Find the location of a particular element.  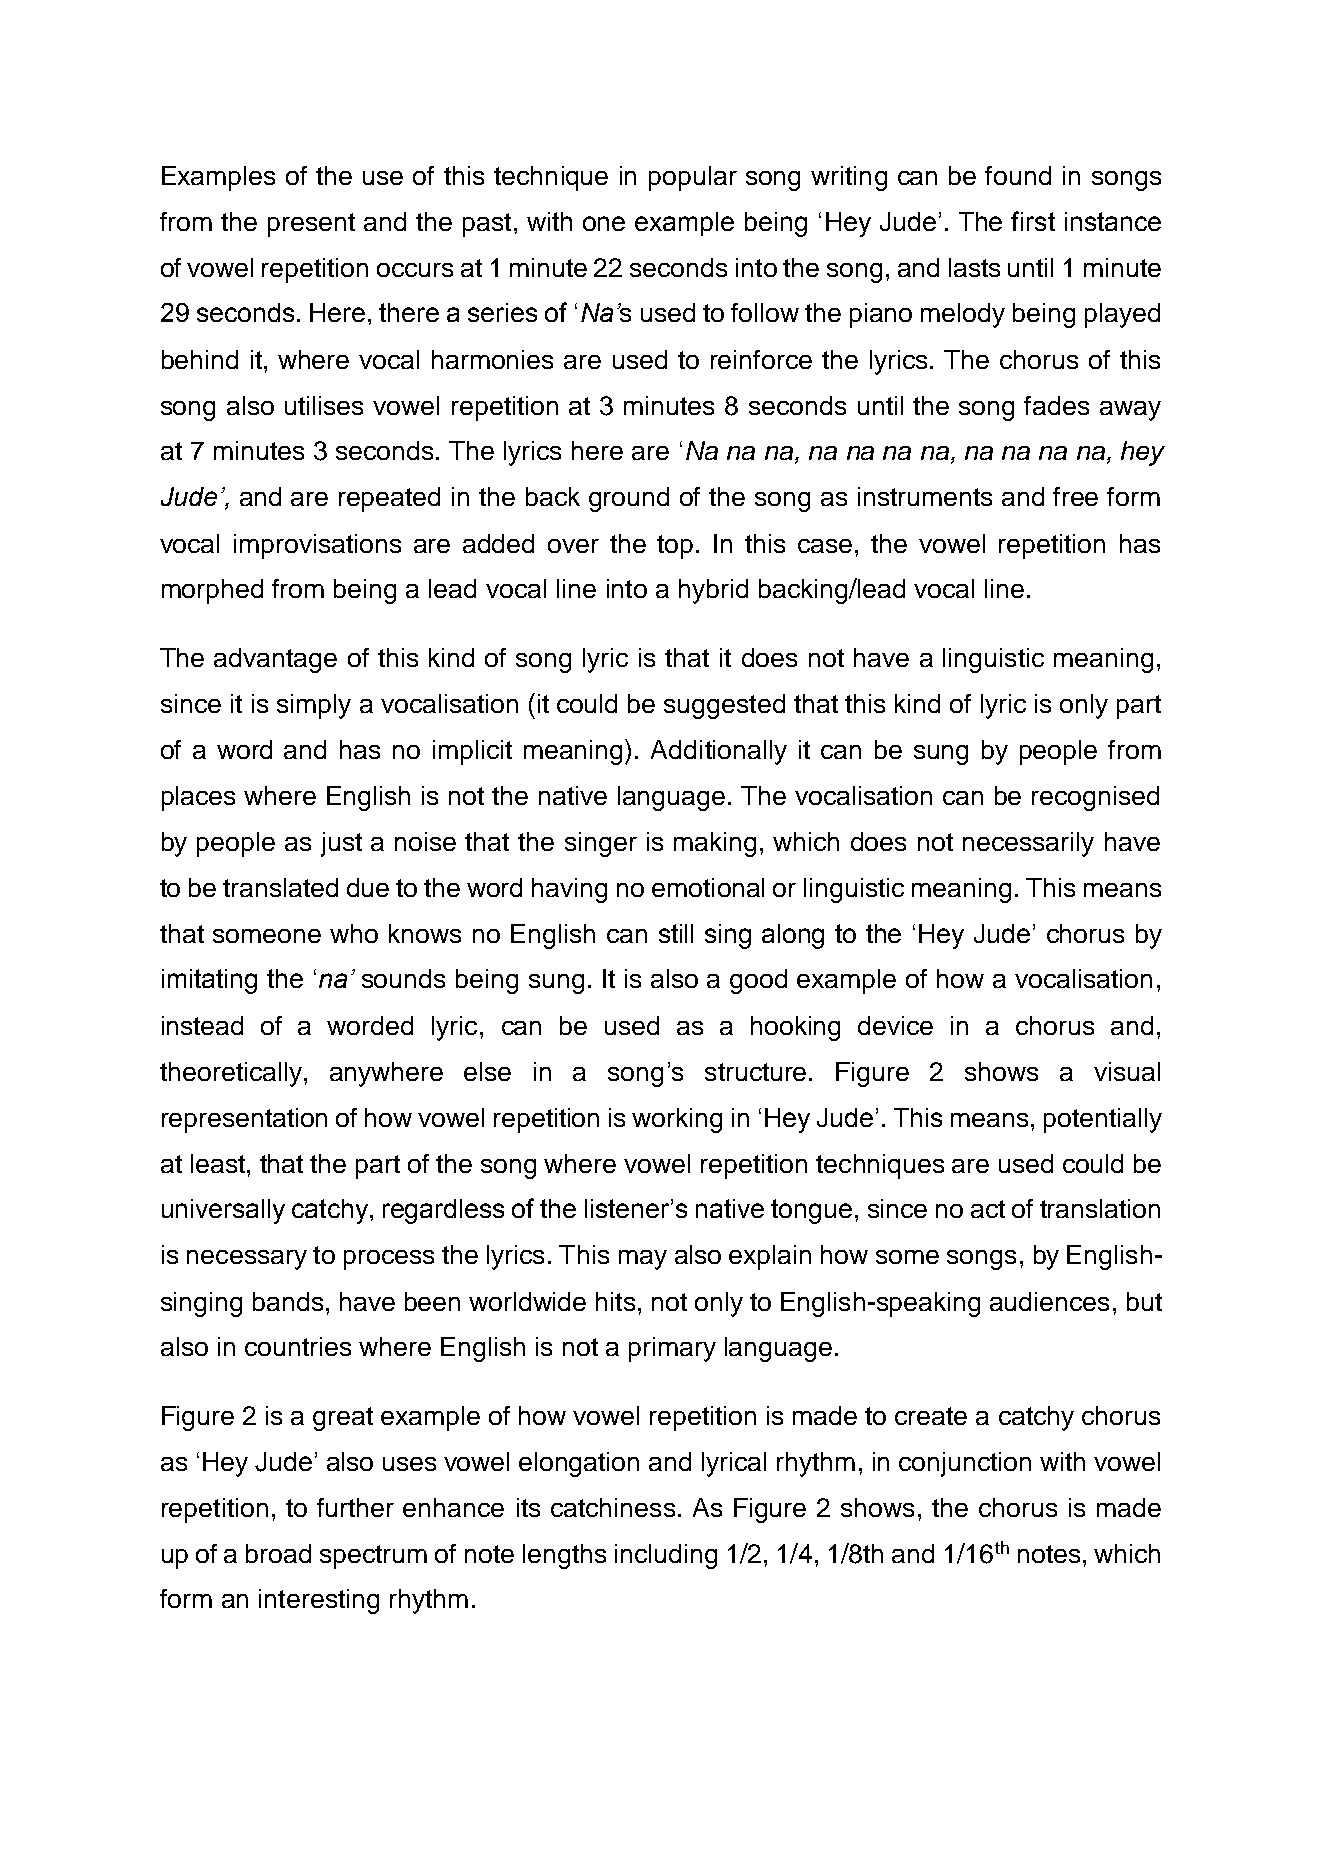

broad is located at coordinates (278, 1553).
